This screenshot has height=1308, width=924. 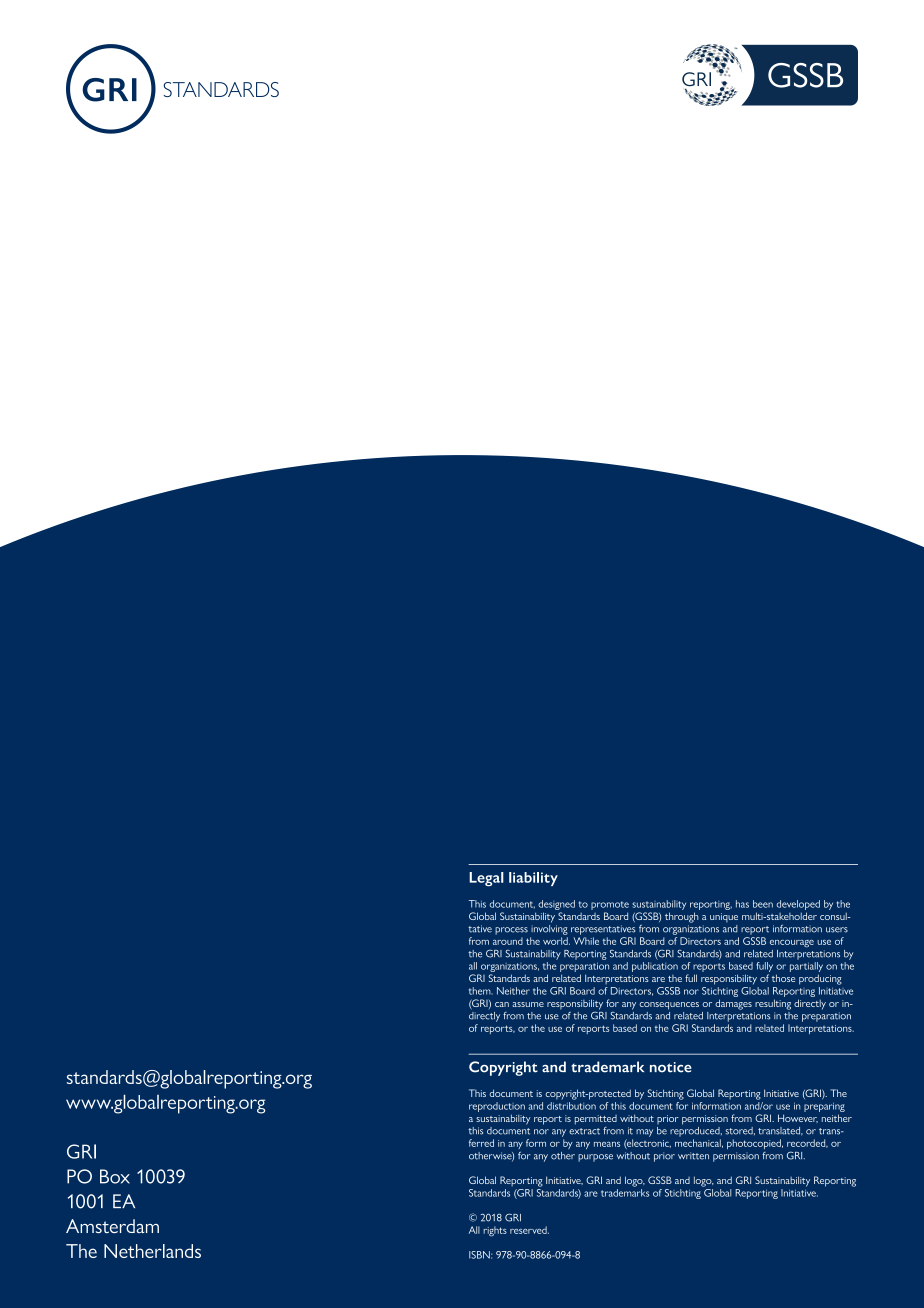 What do you see at coordinates (502, 1004) in the screenshot?
I see `can` at bounding box center [502, 1004].
